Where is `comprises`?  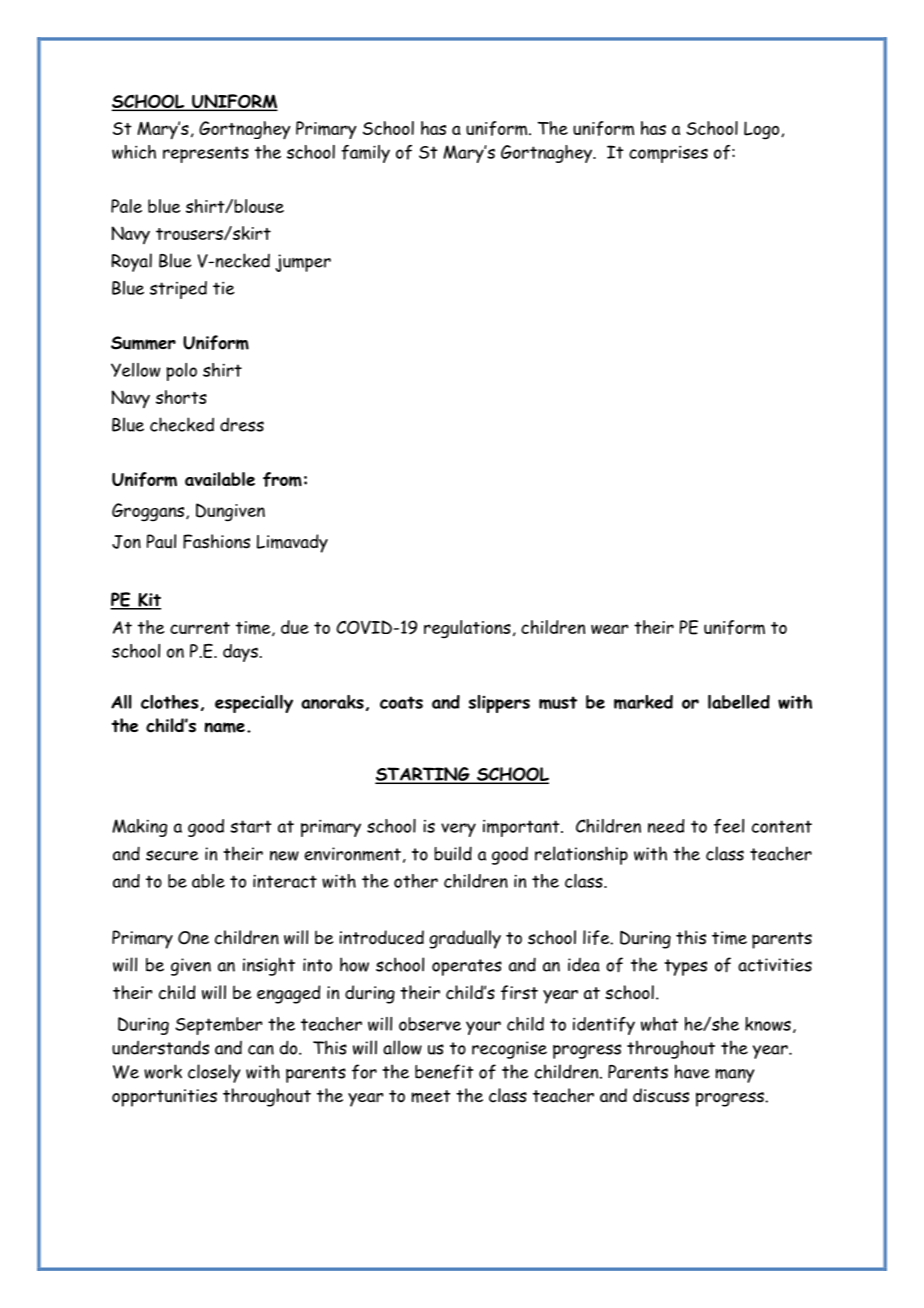 comprises is located at coordinates (668, 154).
